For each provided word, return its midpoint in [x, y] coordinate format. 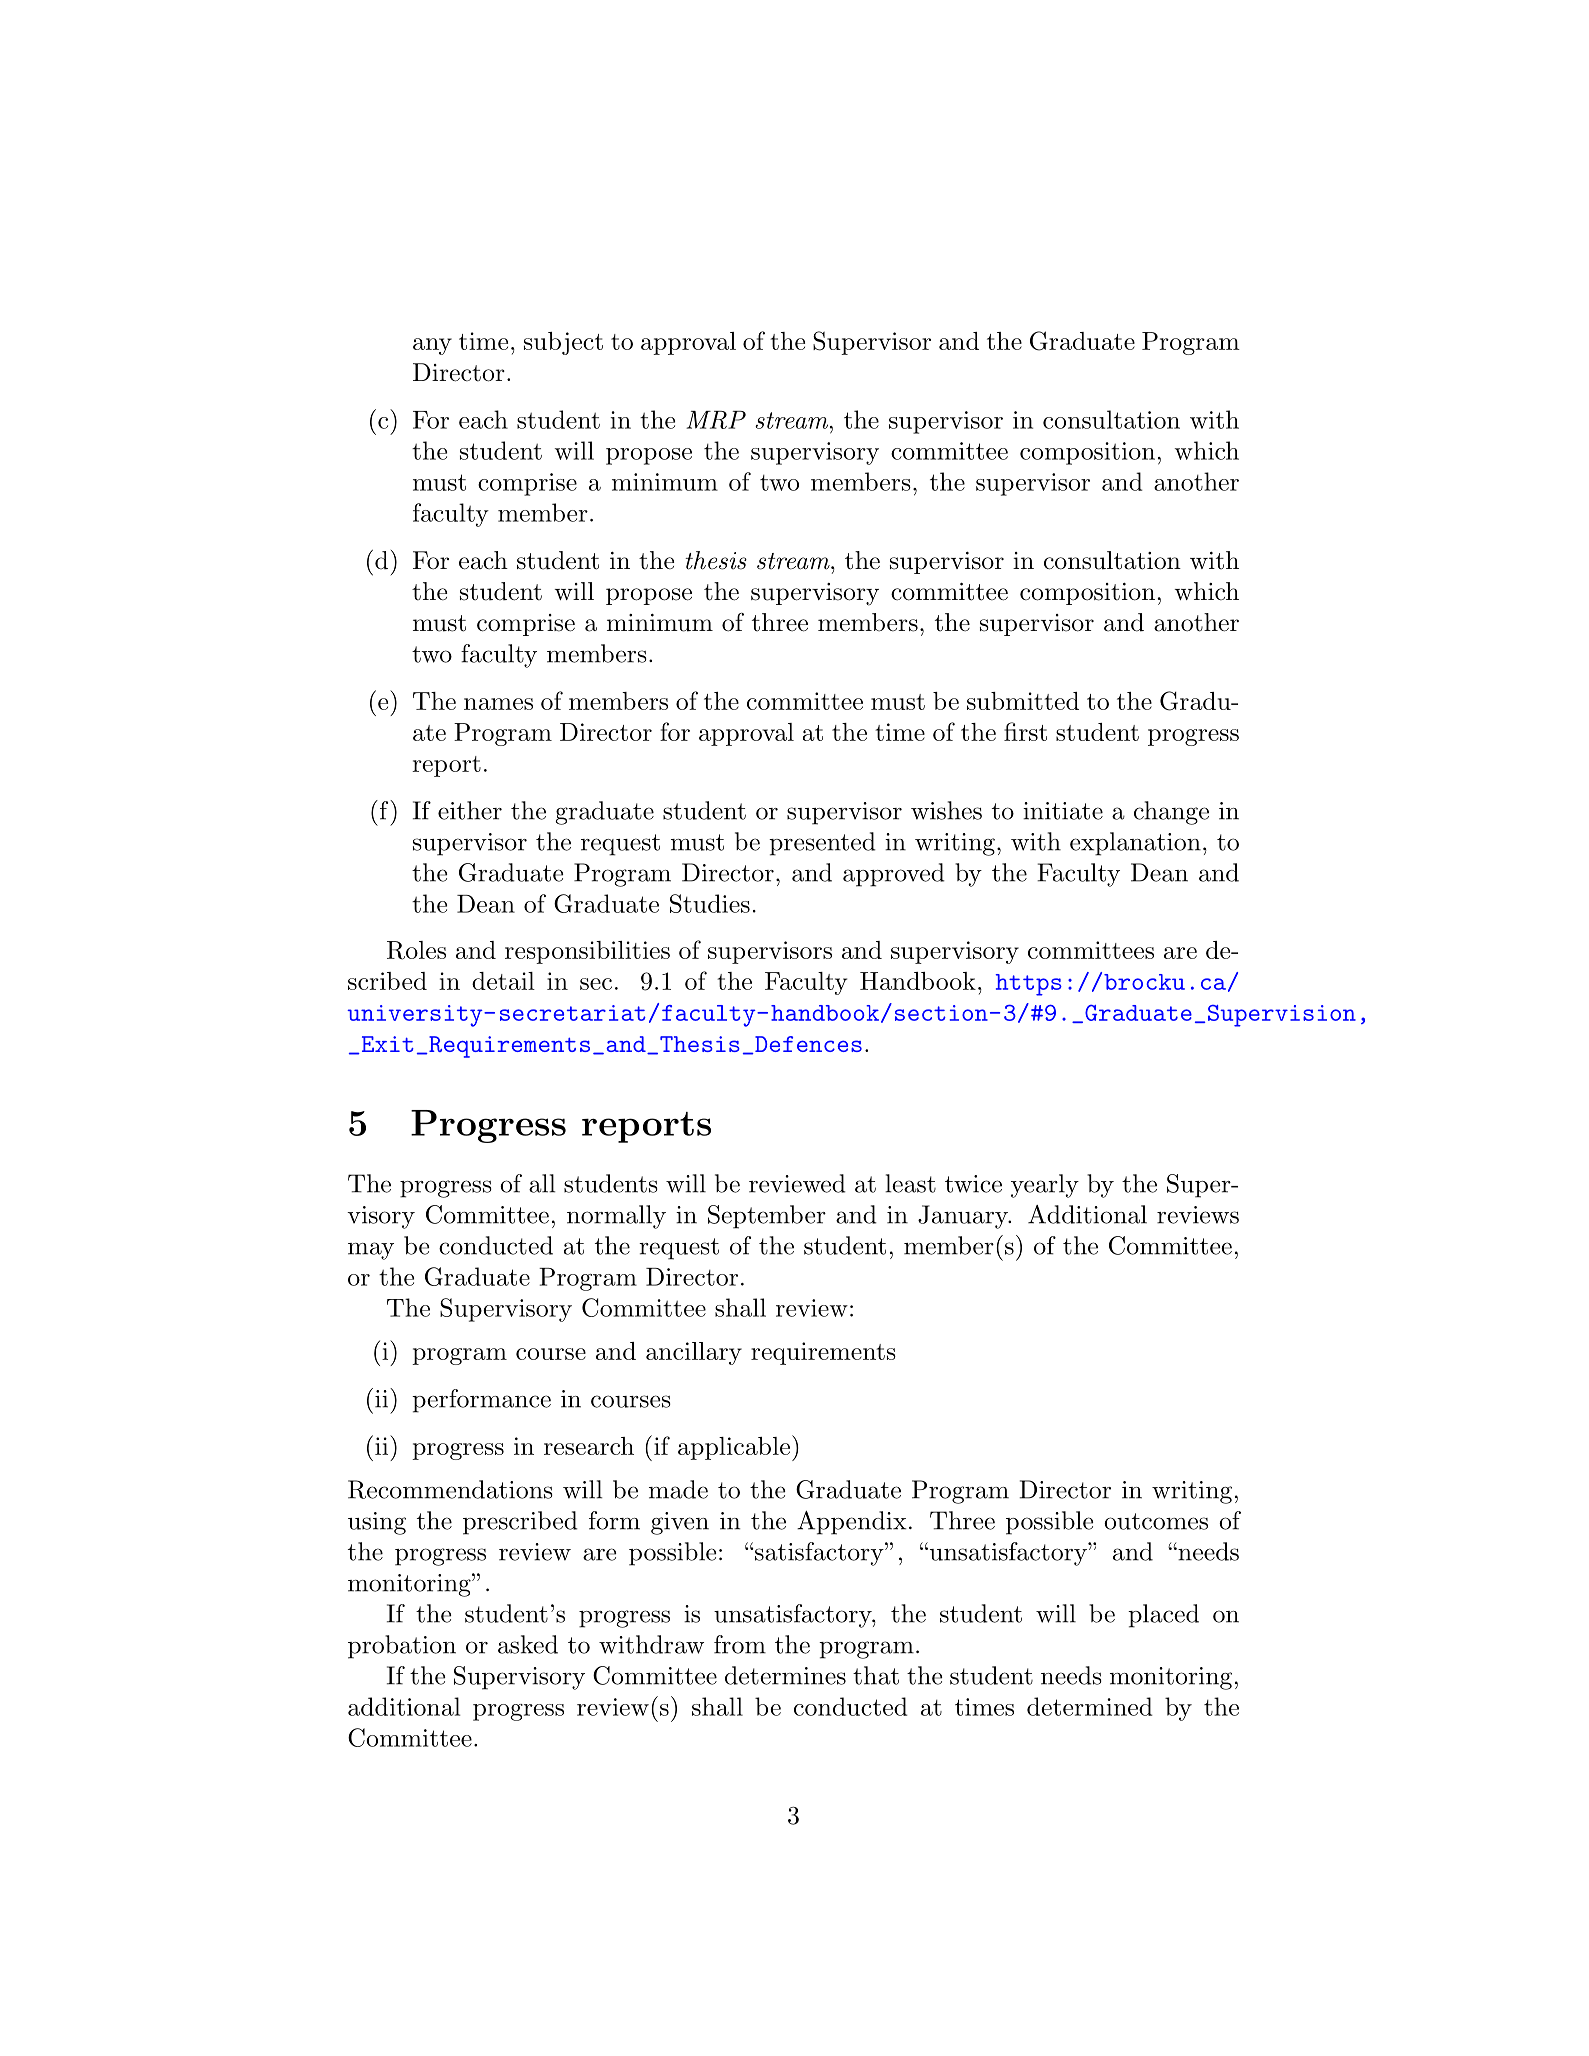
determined [1090, 1706]
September [767, 1217]
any [432, 346]
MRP [716, 420]
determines [785, 1675]
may [371, 1251]
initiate [1063, 811]
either [470, 810]
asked [528, 1644]
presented [822, 844]
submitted [1023, 701]
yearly [1045, 1186]
